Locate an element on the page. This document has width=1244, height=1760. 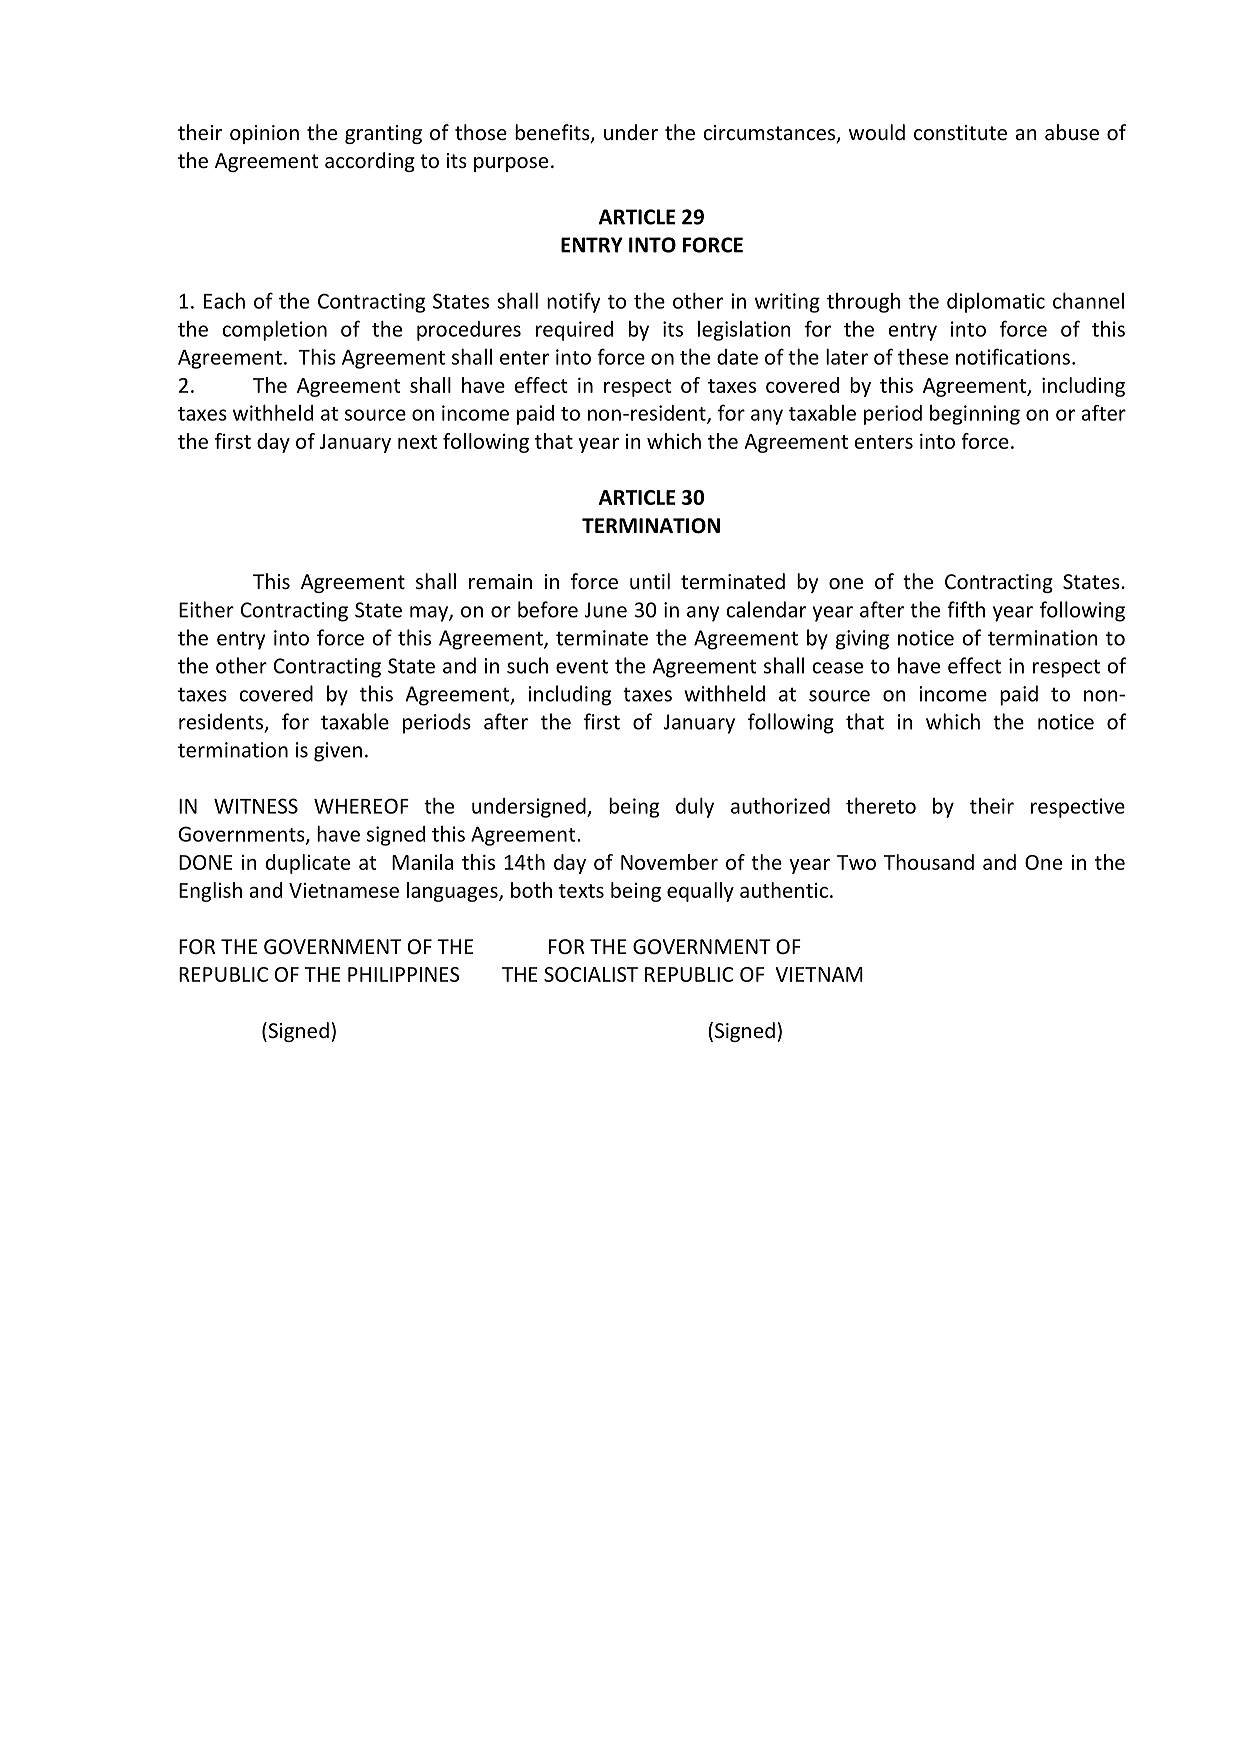
until is located at coordinates (650, 581).
